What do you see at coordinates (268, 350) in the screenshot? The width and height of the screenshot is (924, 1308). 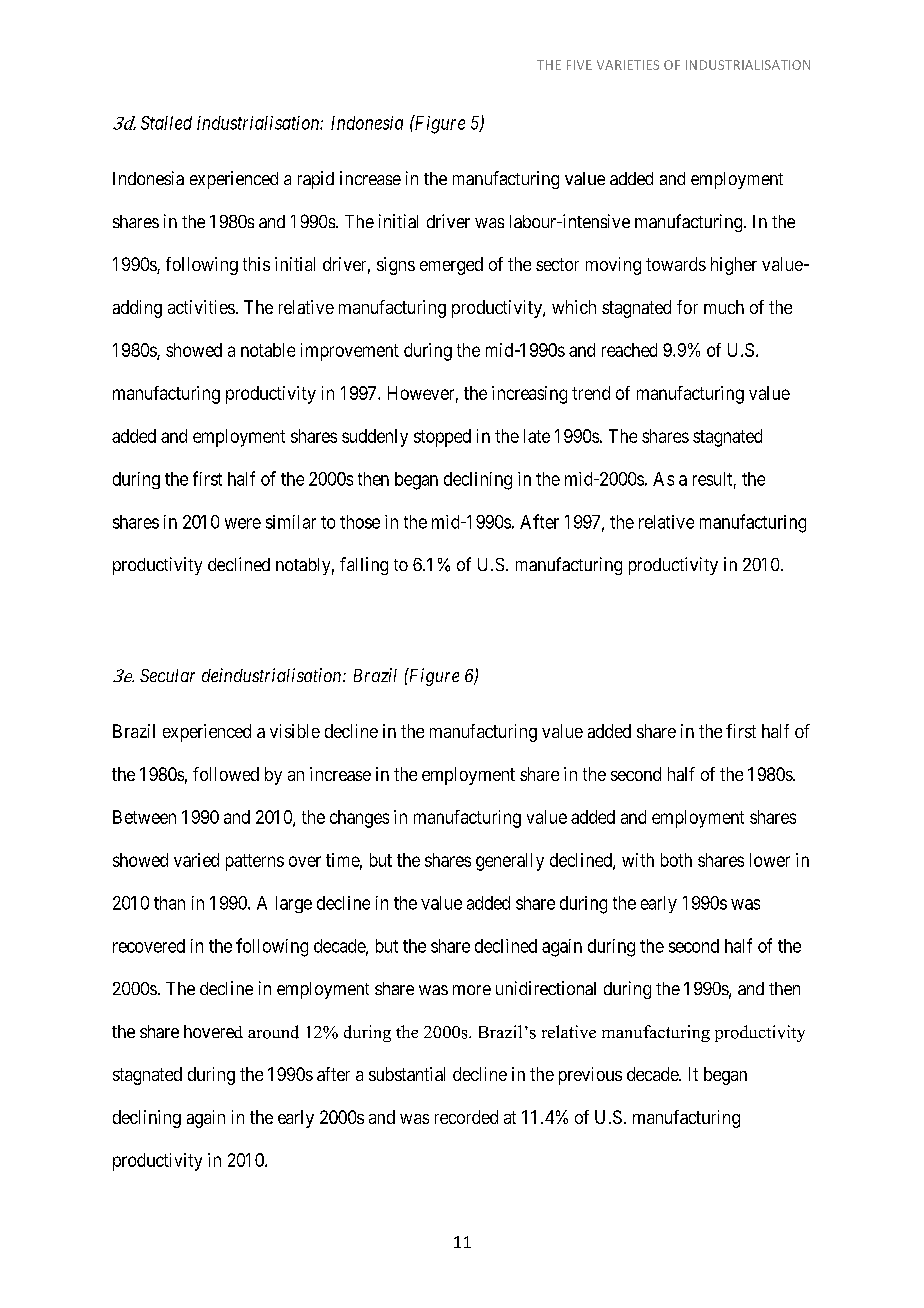 I see `notable` at bounding box center [268, 350].
